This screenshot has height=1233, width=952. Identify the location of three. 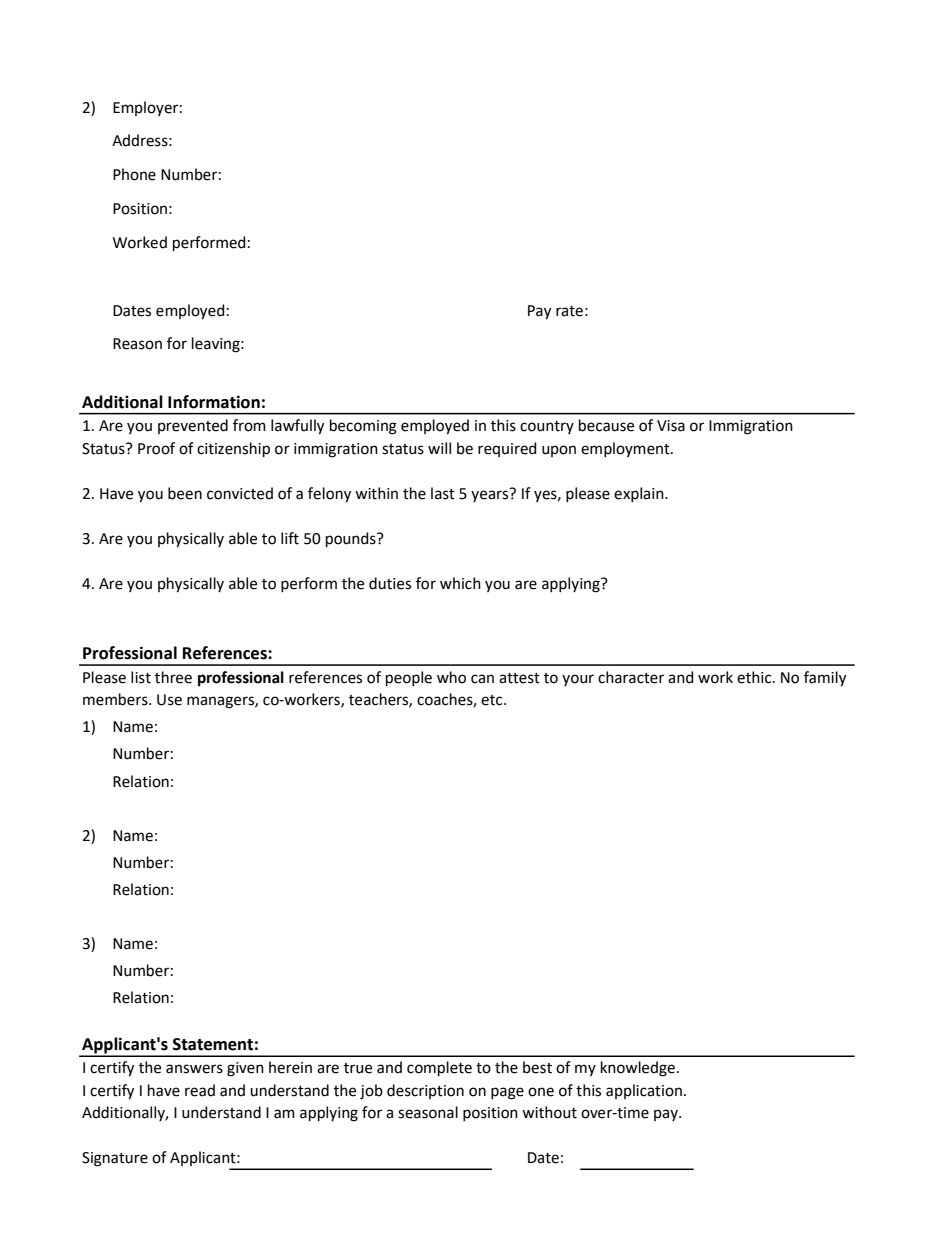
(173, 677).
